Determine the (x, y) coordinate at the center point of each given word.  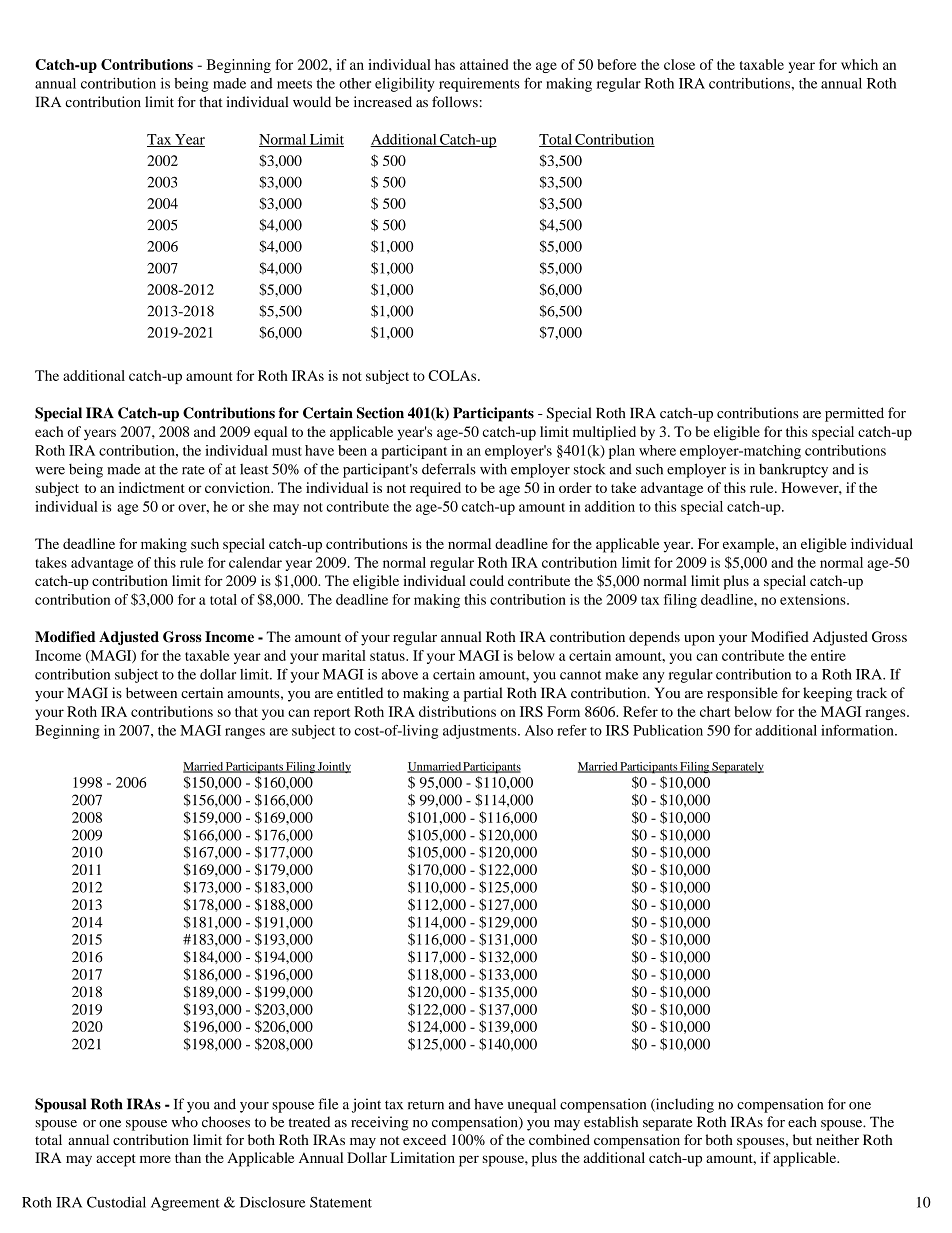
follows (455, 102)
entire (828, 655)
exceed (424, 1139)
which (859, 64)
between (151, 693)
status (388, 656)
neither (837, 1139)
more (155, 1159)
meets (294, 84)
